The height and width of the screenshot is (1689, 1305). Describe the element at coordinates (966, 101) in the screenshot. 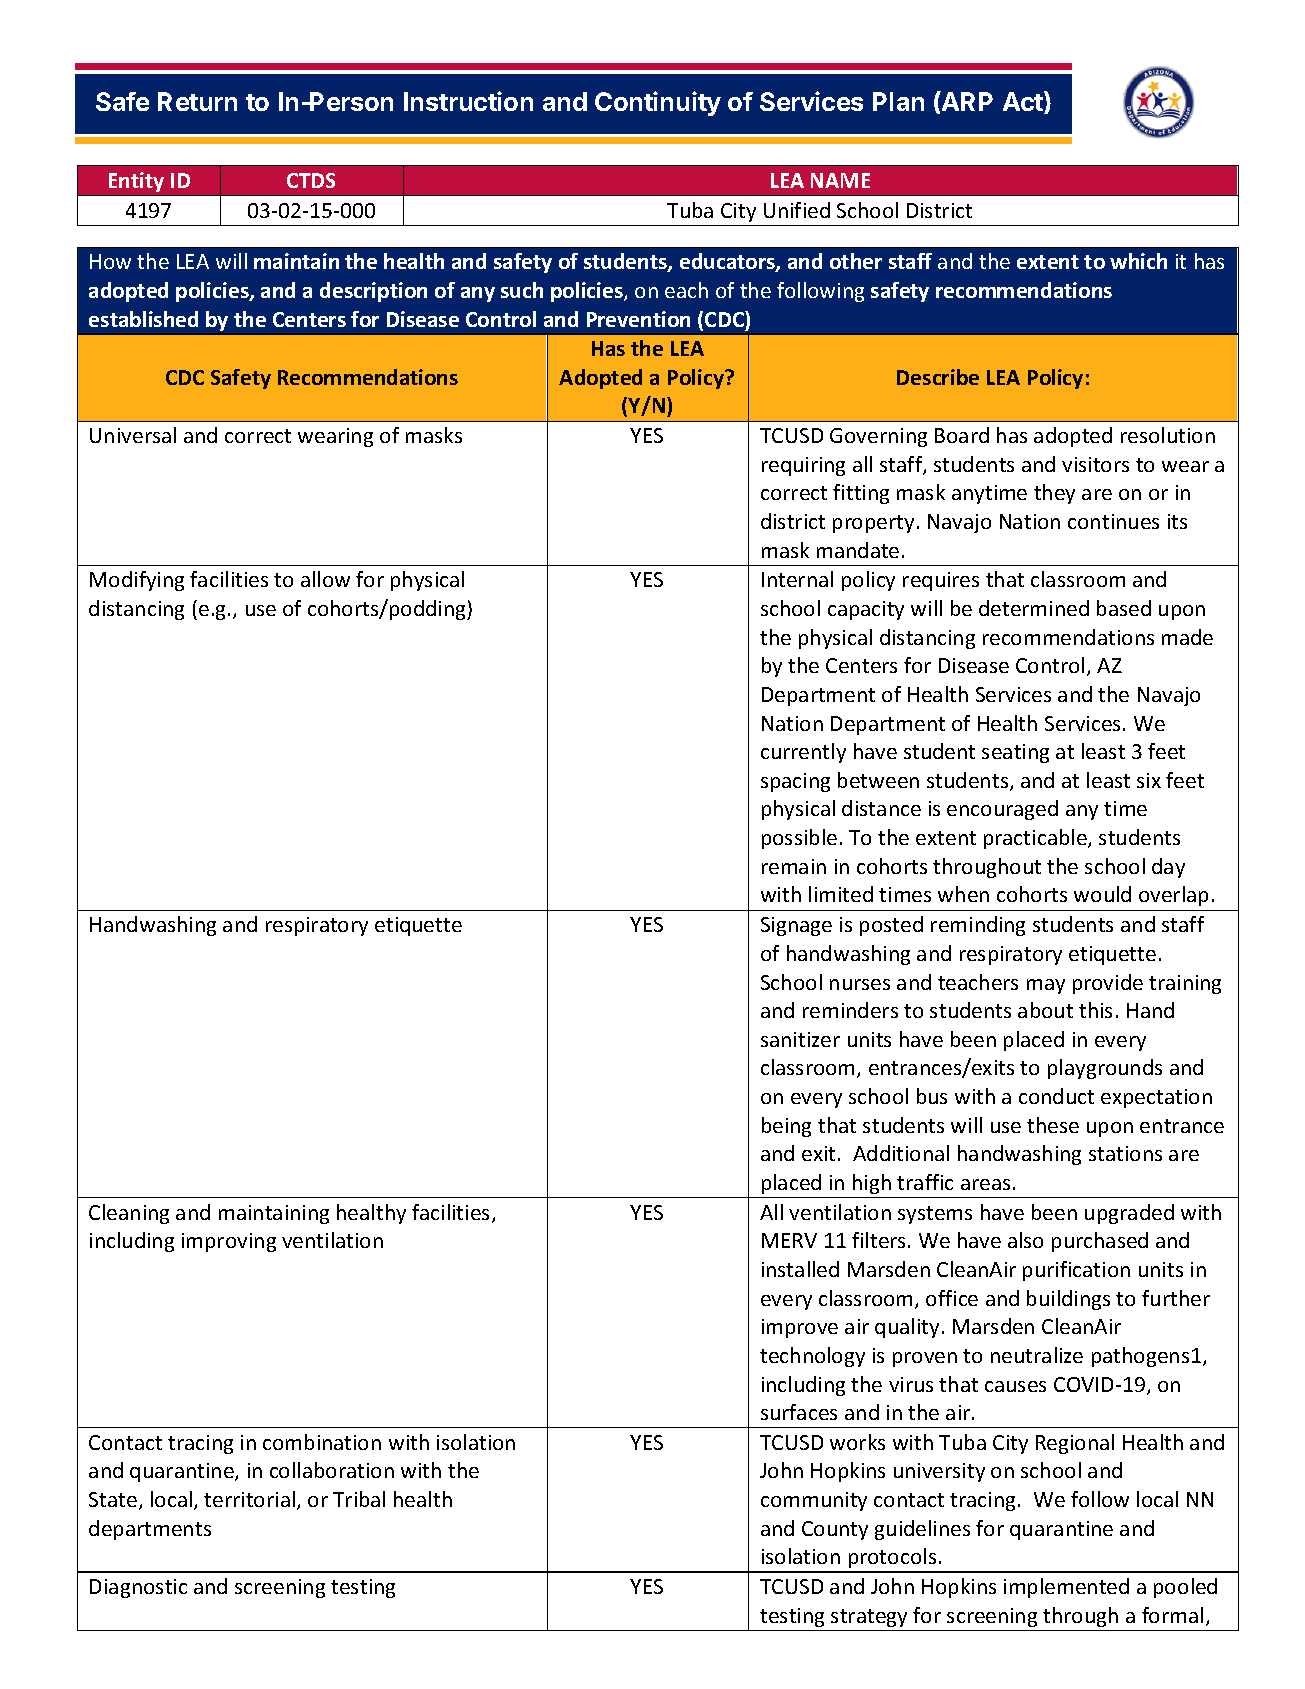

I see `ARP` at that location.
